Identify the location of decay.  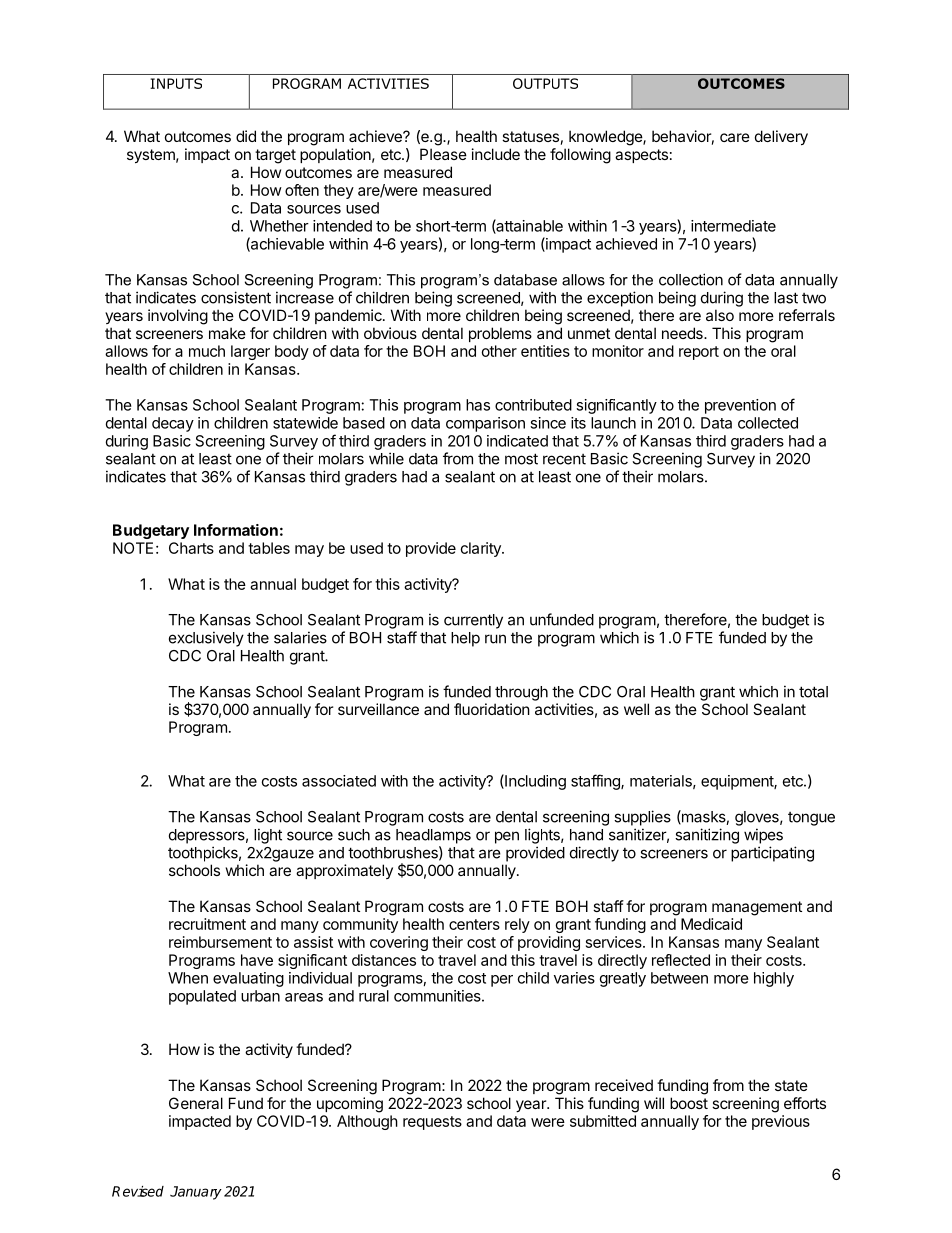
(173, 424).
